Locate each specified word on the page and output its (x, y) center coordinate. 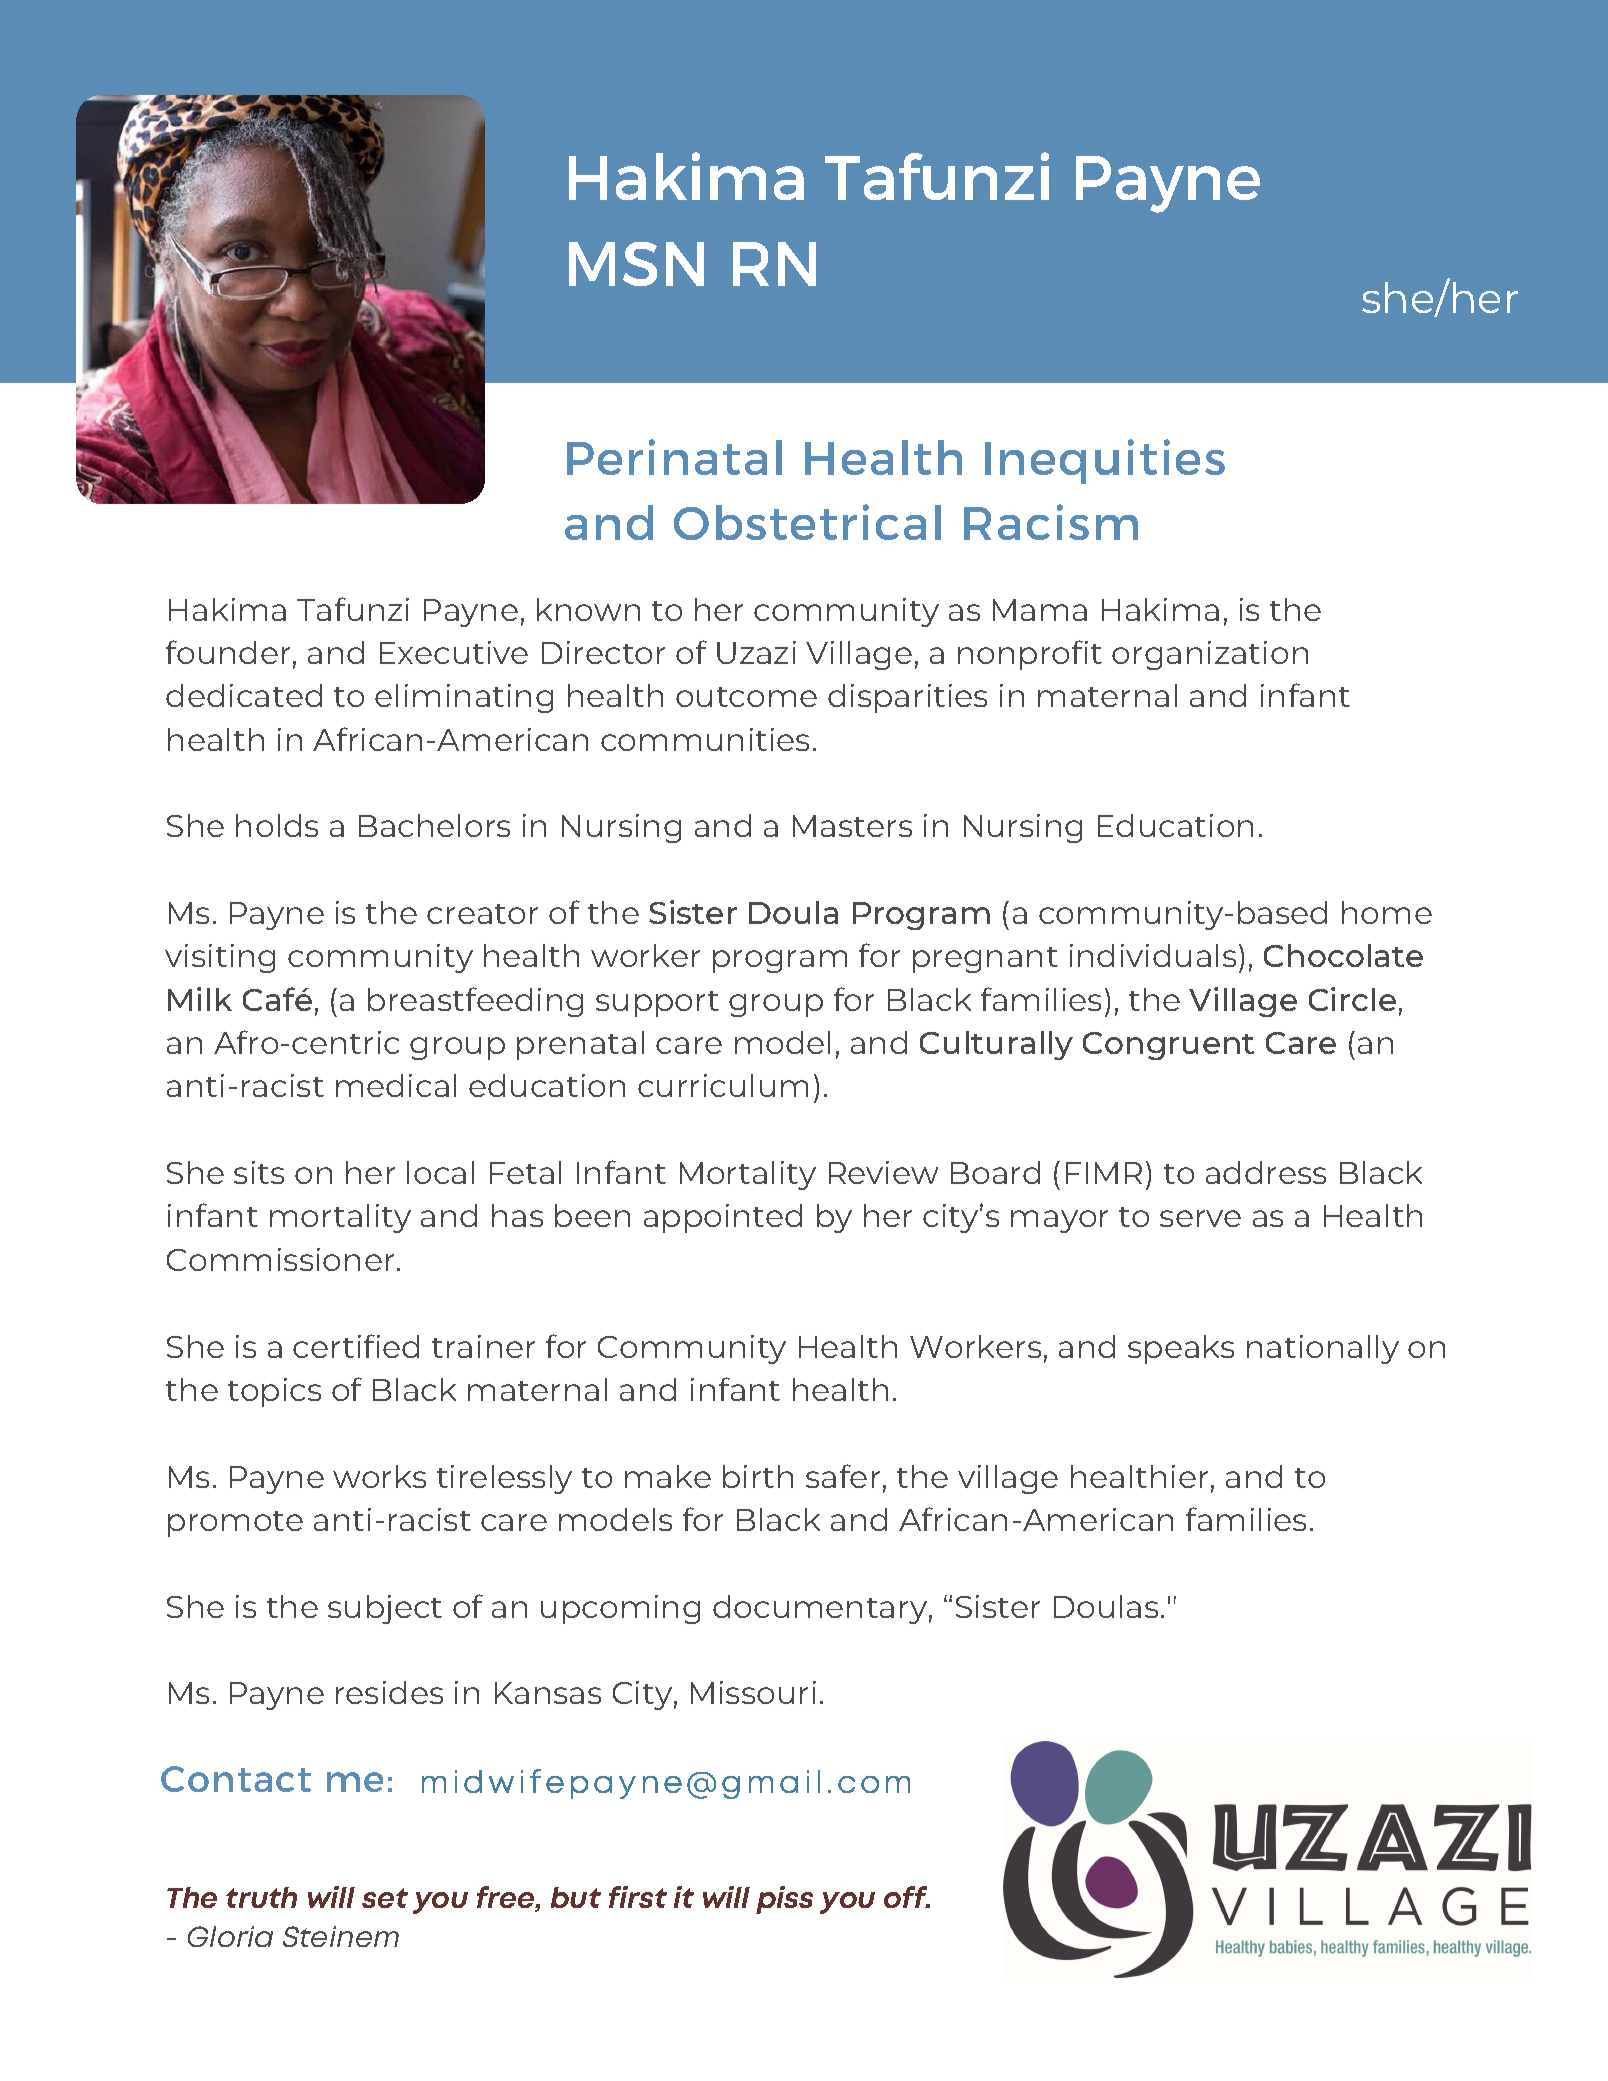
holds (277, 825)
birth (758, 1476)
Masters (852, 826)
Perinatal (674, 457)
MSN (636, 264)
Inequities (1105, 461)
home (1387, 912)
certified (356, 1346)
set (385, 1898)
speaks (1181, 1349)
